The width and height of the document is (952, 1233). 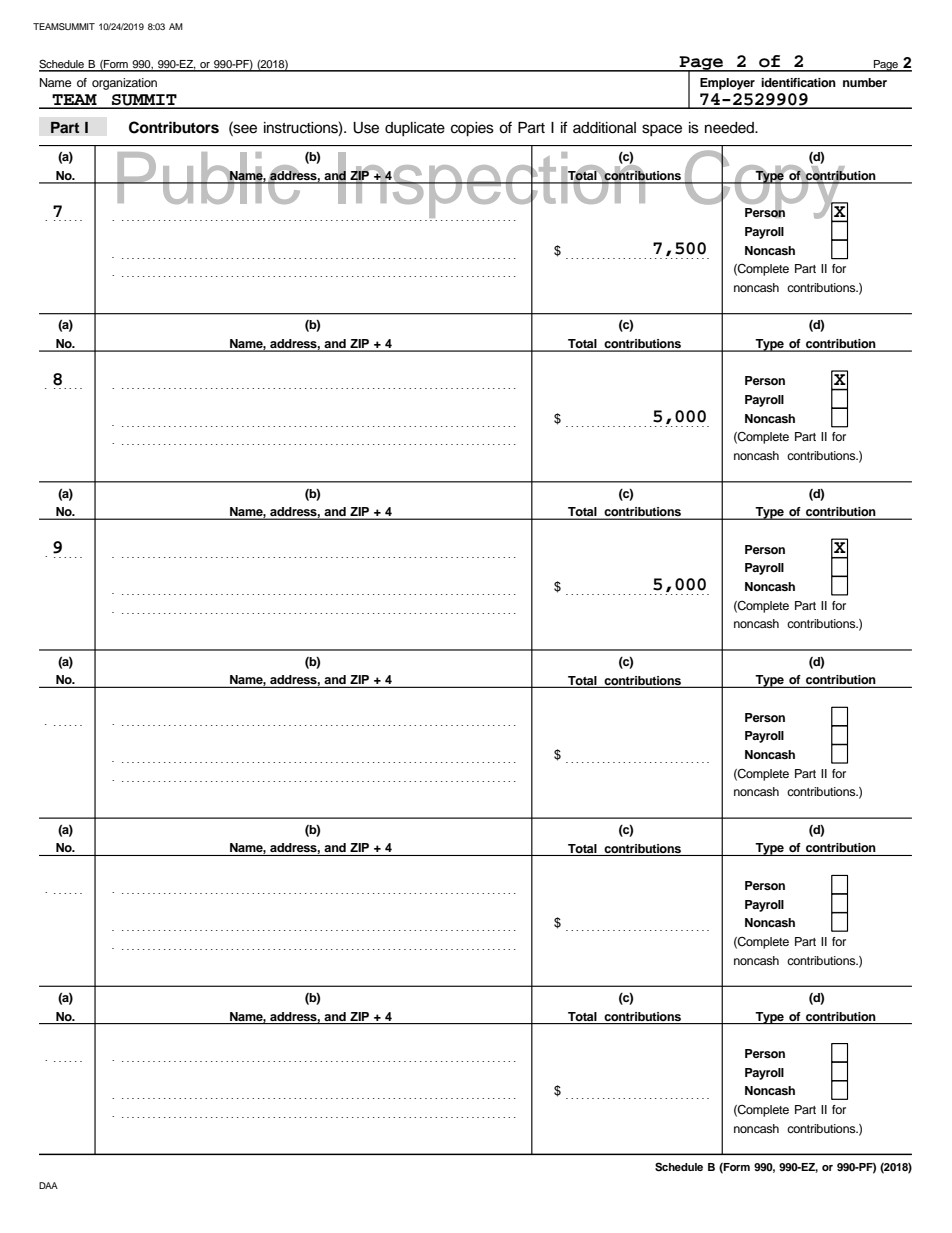 I want to click on Public, so click(x=209, y=178).
